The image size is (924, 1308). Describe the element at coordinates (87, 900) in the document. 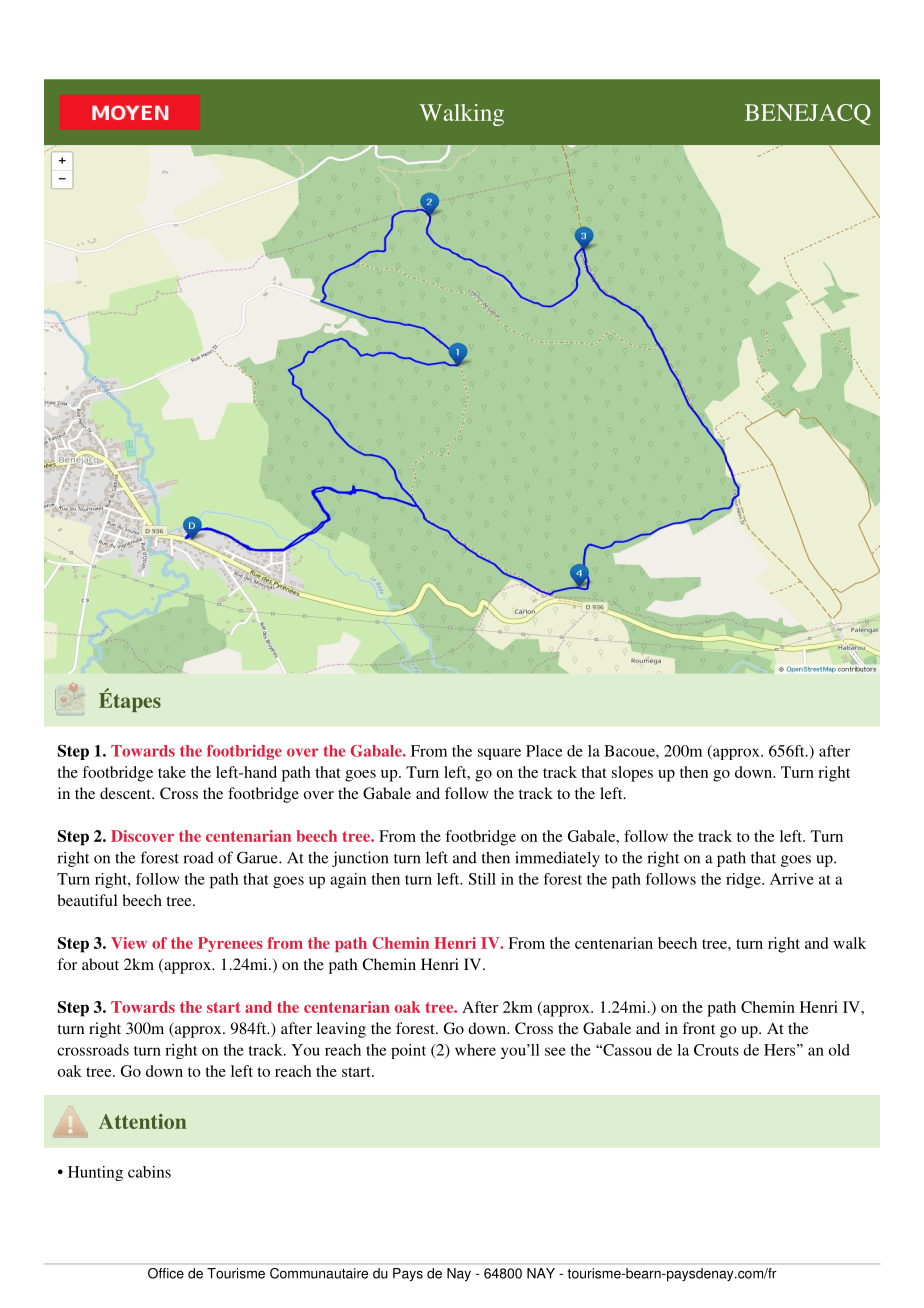

I see `beautiful` at that location.
